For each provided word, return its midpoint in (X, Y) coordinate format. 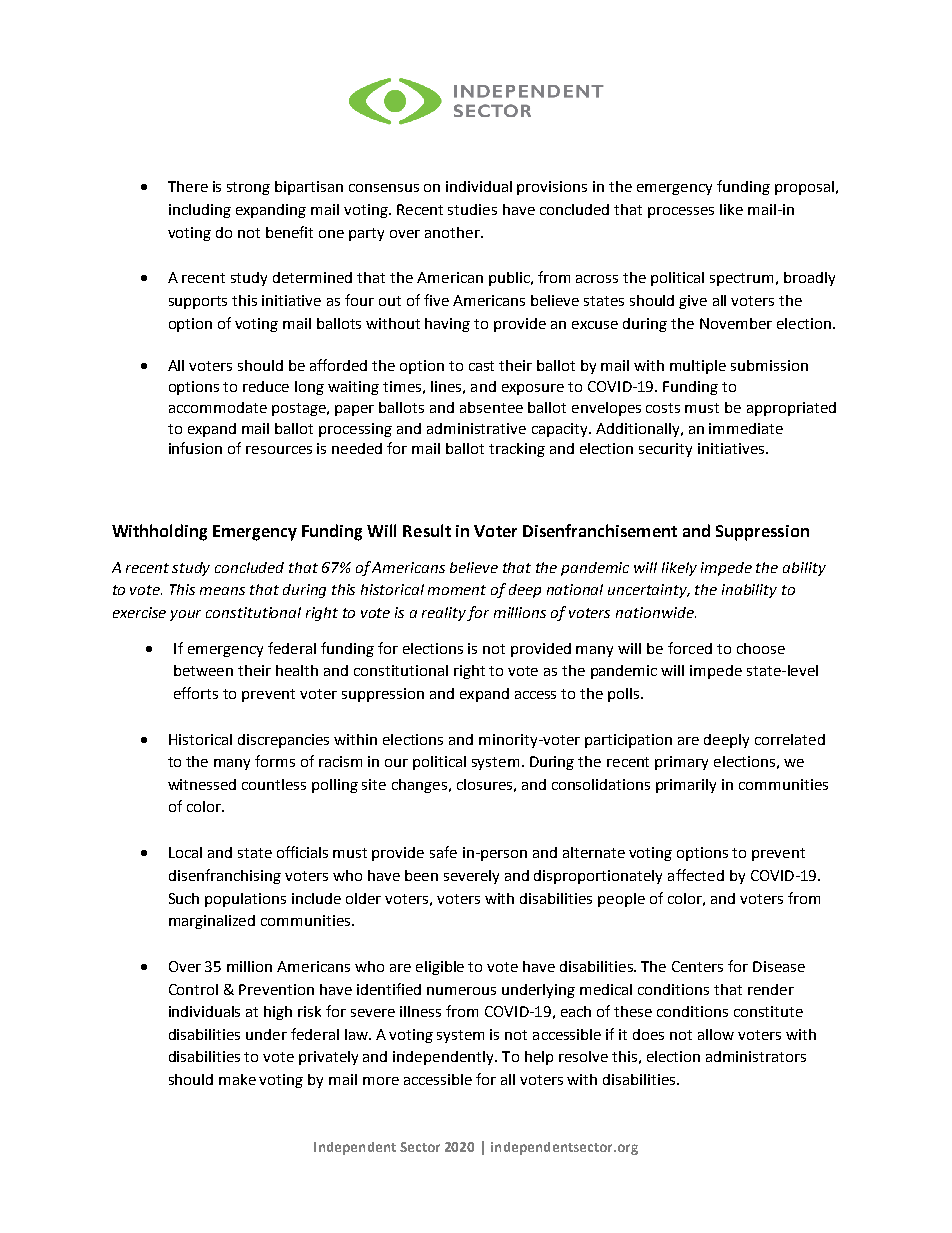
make (237, 1079)
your (185, 615)
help (539, 1058)
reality (445, 614)
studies (472, 209)
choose (761, 648)
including (200, 211)
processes (681, 212)
